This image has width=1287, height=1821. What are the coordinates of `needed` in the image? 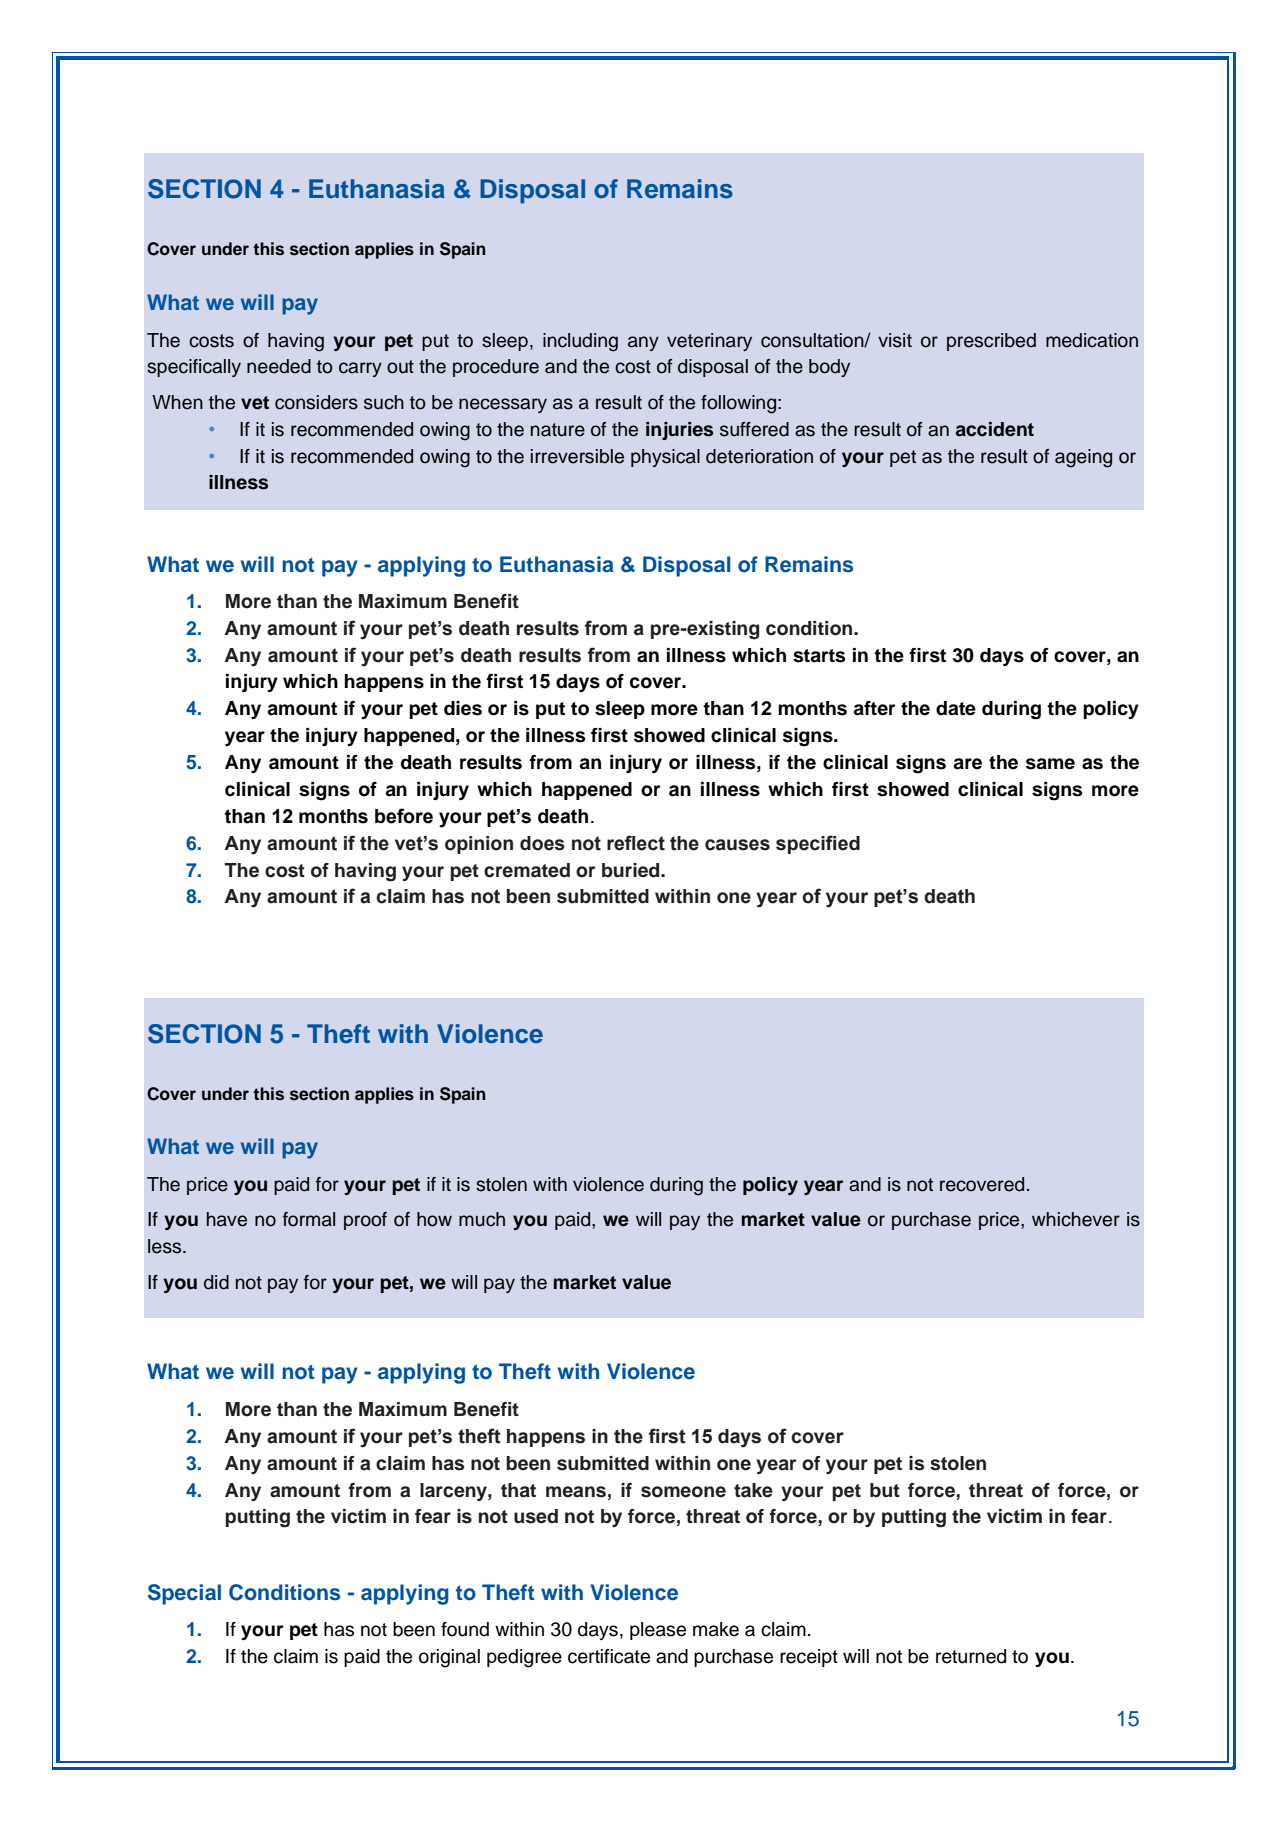 It's located at (279, 366).
